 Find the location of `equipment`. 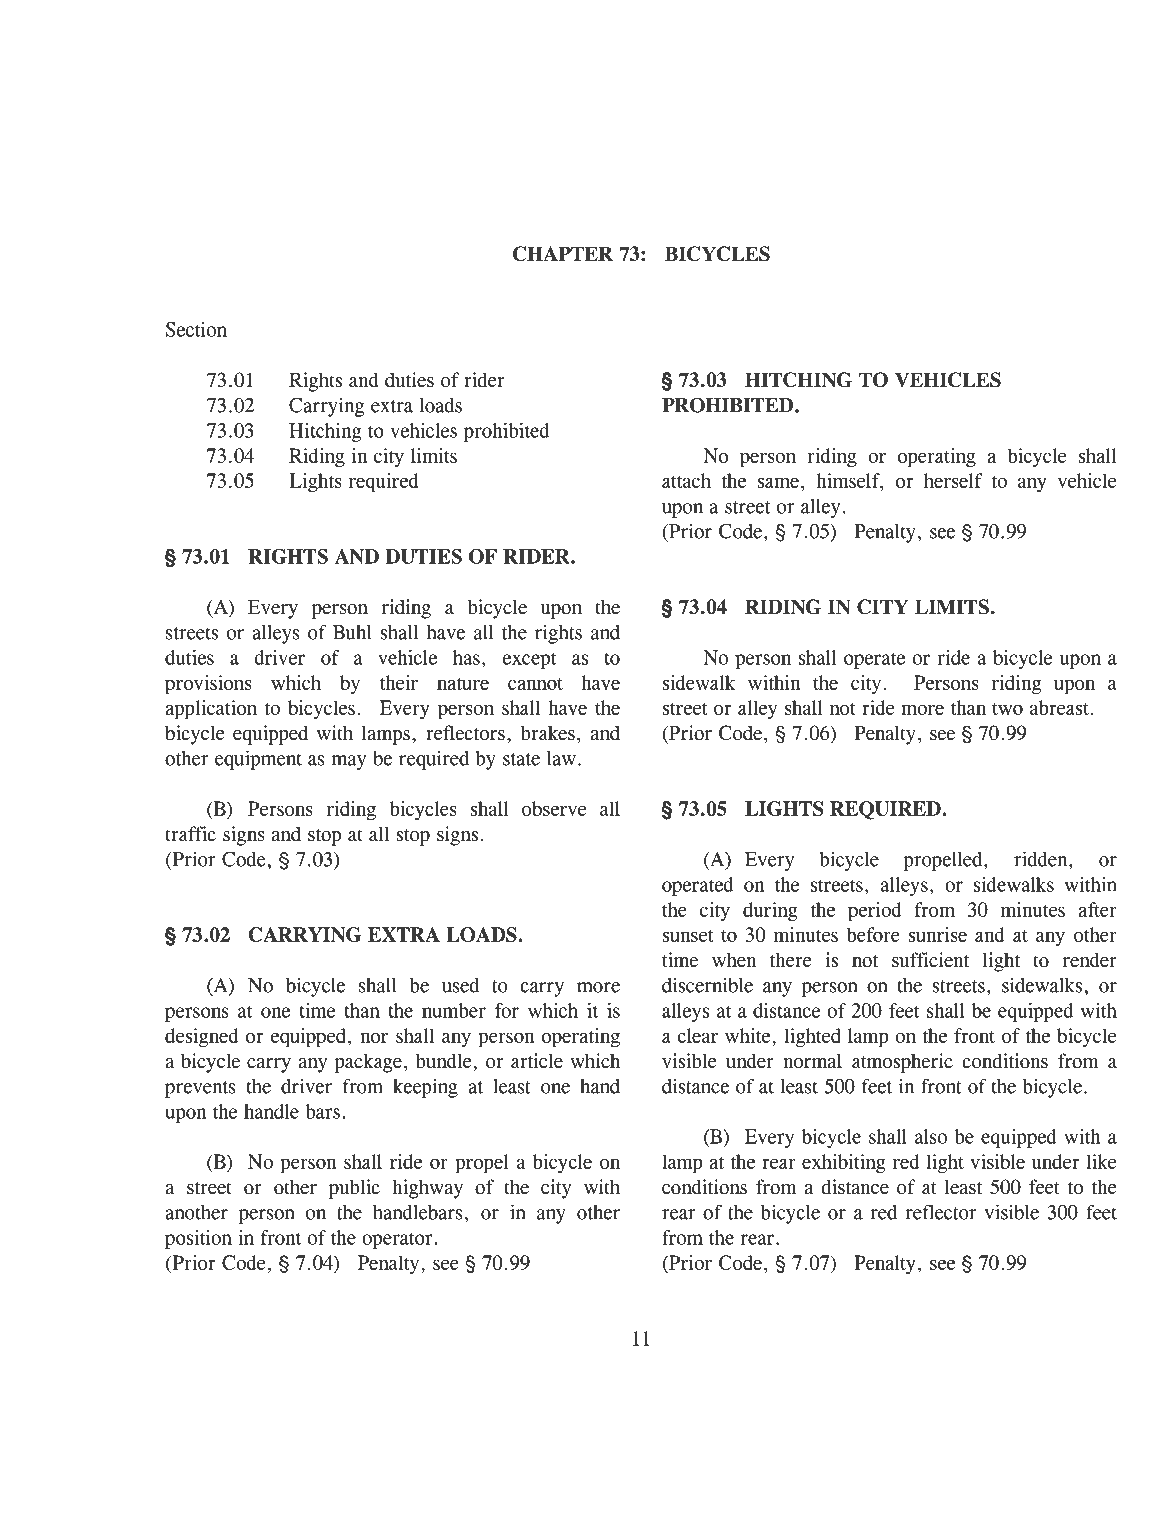

equipment is located at coordinates (258, 760).
